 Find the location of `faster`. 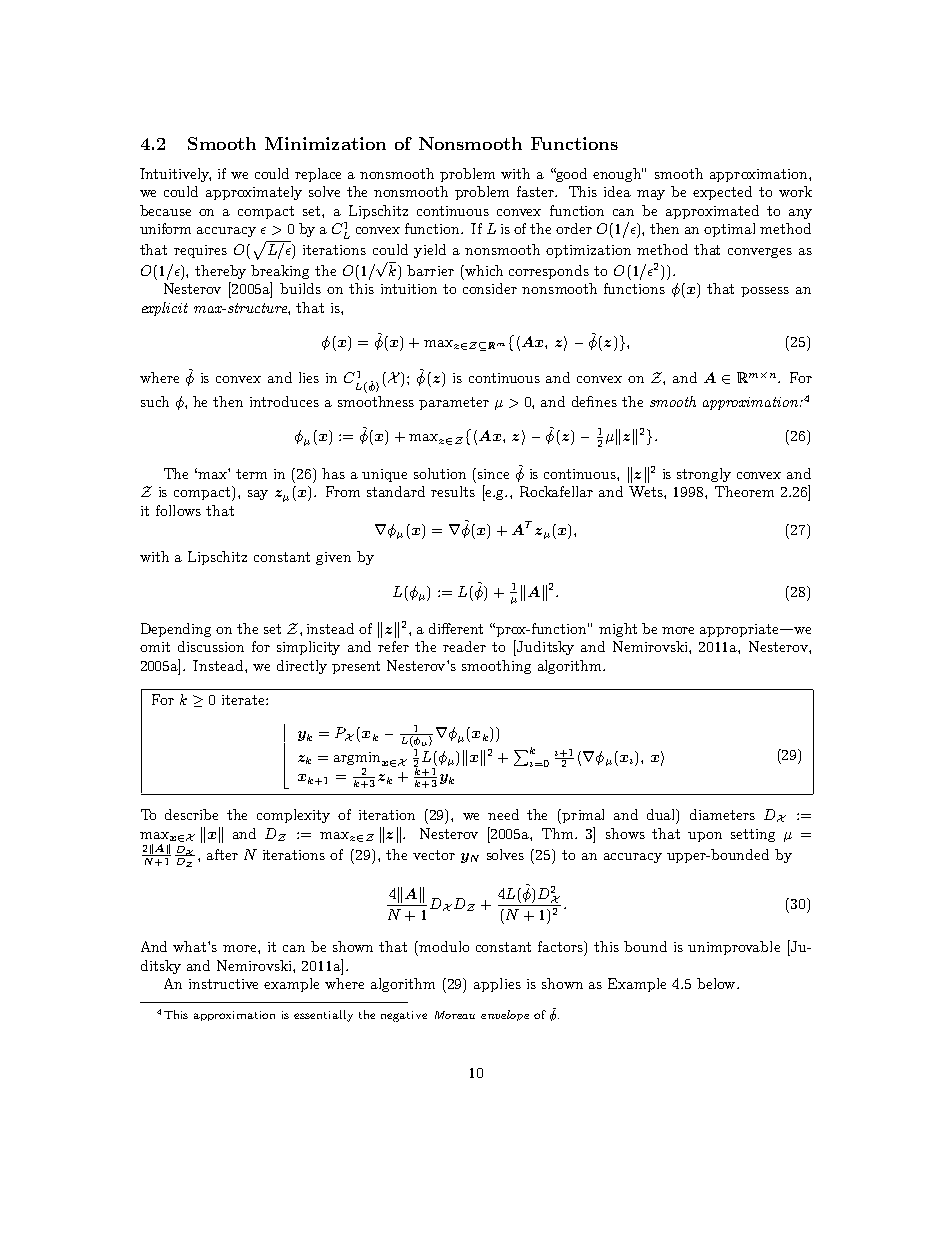

faster is located at coordinates (536, 191).
